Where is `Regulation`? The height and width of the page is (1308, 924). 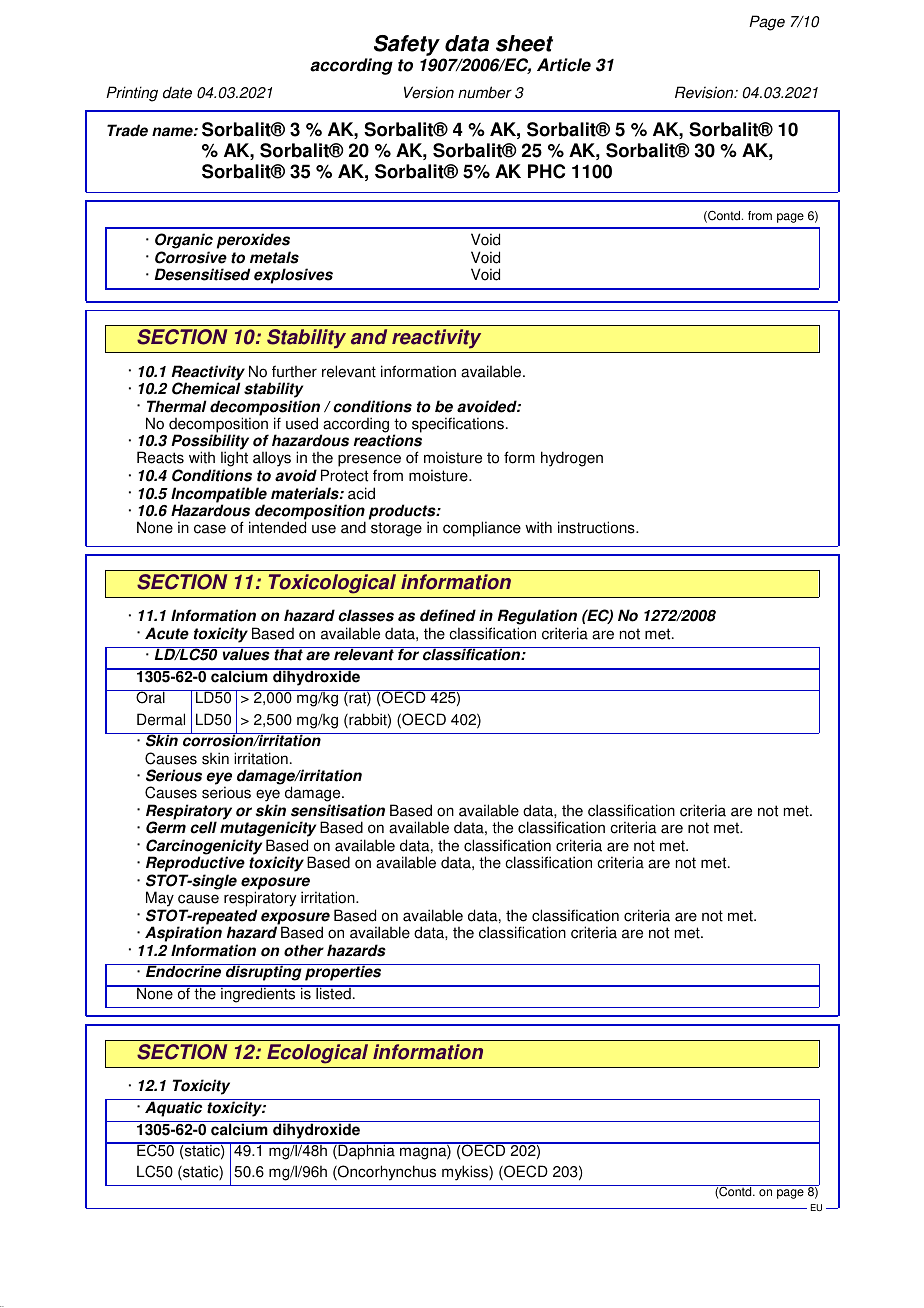
Regulation is located at coordinates (537, 617).
